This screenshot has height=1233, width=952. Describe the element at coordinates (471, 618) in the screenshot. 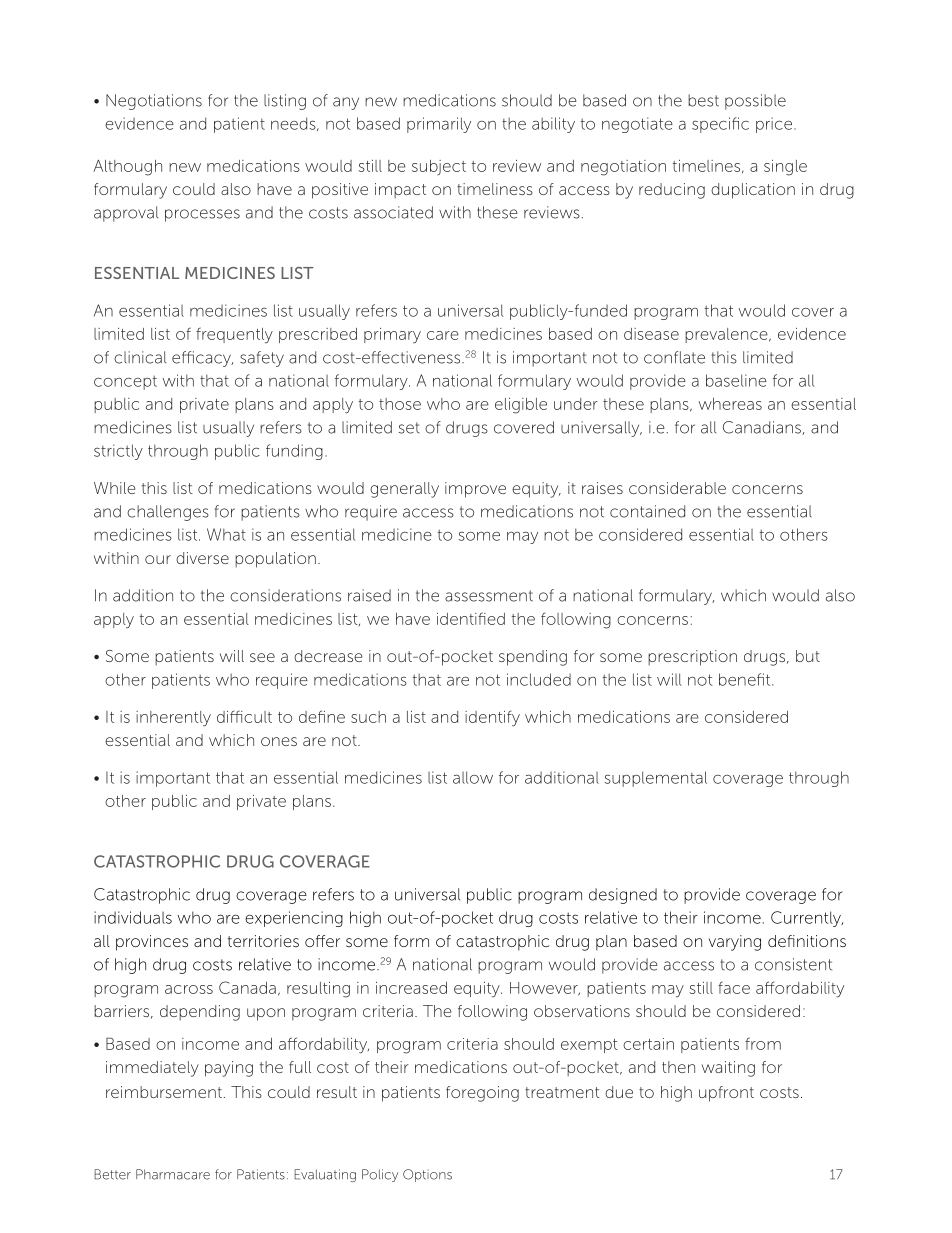

I see `identified` at that location.
